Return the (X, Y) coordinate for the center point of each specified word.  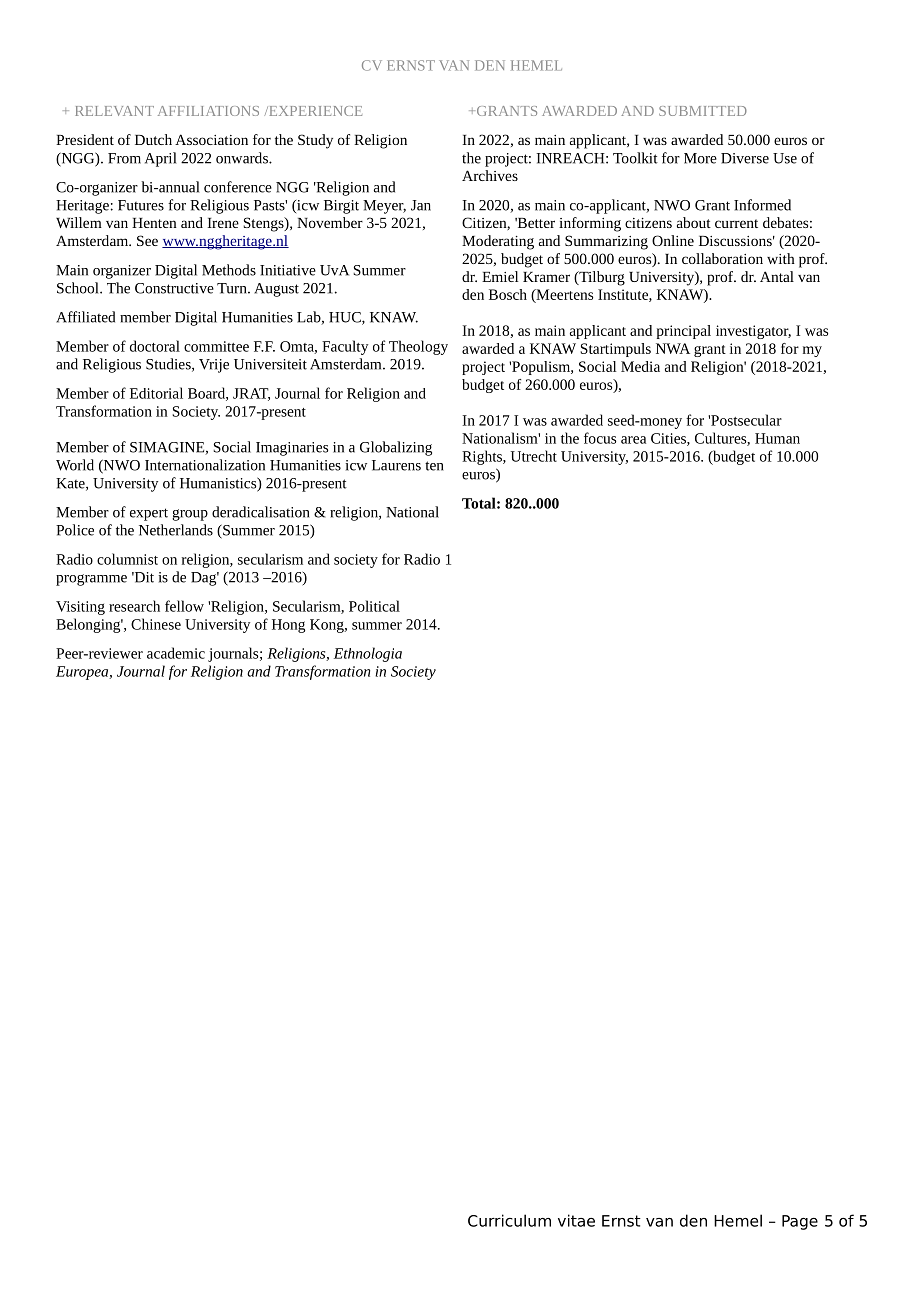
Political (374, 606)
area (633, 440)
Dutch (153, 139)
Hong (288, 626)
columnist (127, 559)
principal (684, 332)
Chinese (156, 624)
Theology (418, 347)
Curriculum (509, 1220)
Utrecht (534, 456)
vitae (576, 1220)
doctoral (155, 346)
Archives (490, 175)
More (700, 158)
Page (800, 1222)
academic (176, 653)
